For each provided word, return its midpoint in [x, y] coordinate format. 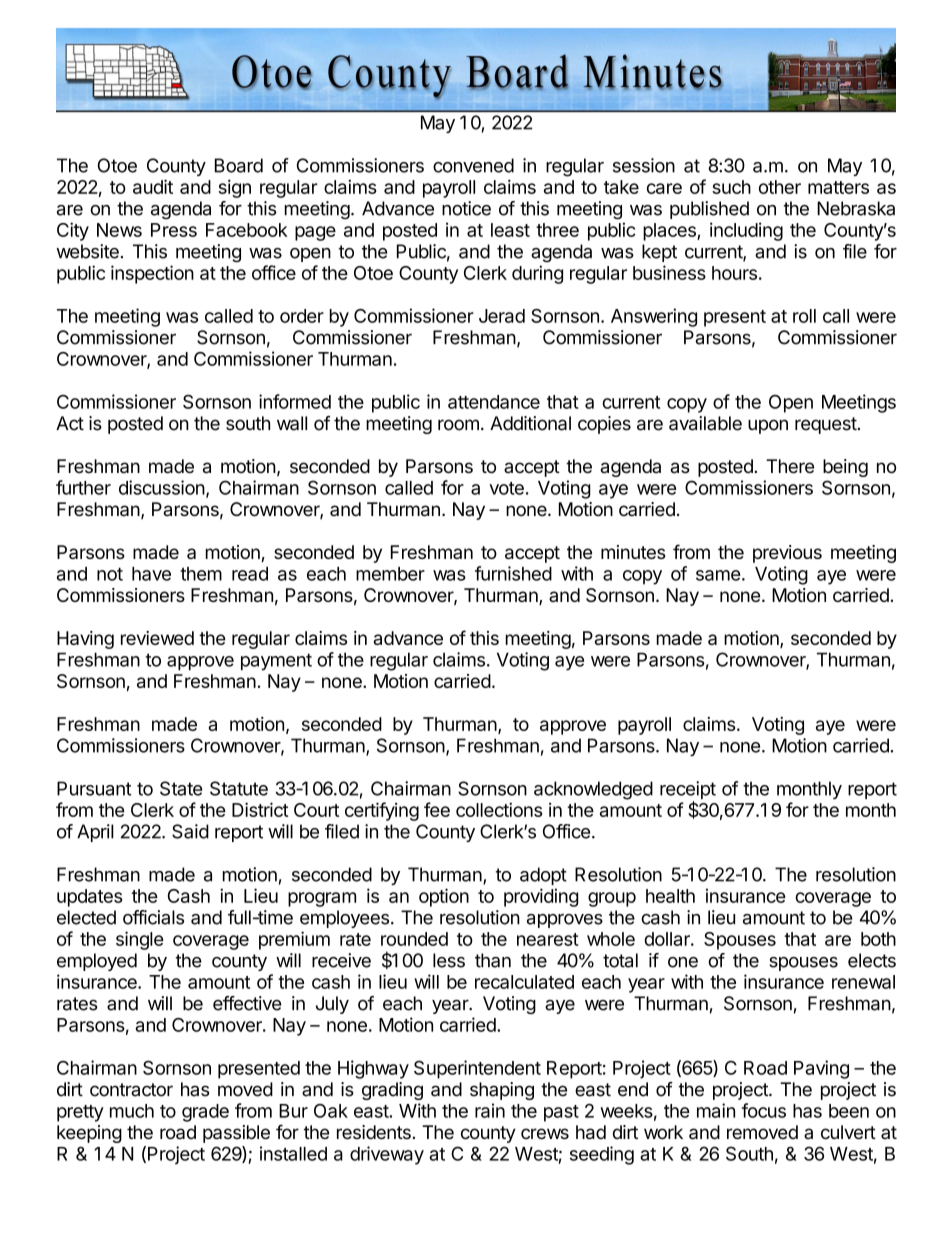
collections [499, 809]
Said [190, 831]
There [790, 466]
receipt [688, 791]
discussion [162, 487]
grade [205, 1113]
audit [153, 186]
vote [506, 488]
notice [466, 208]
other [780, 187]
